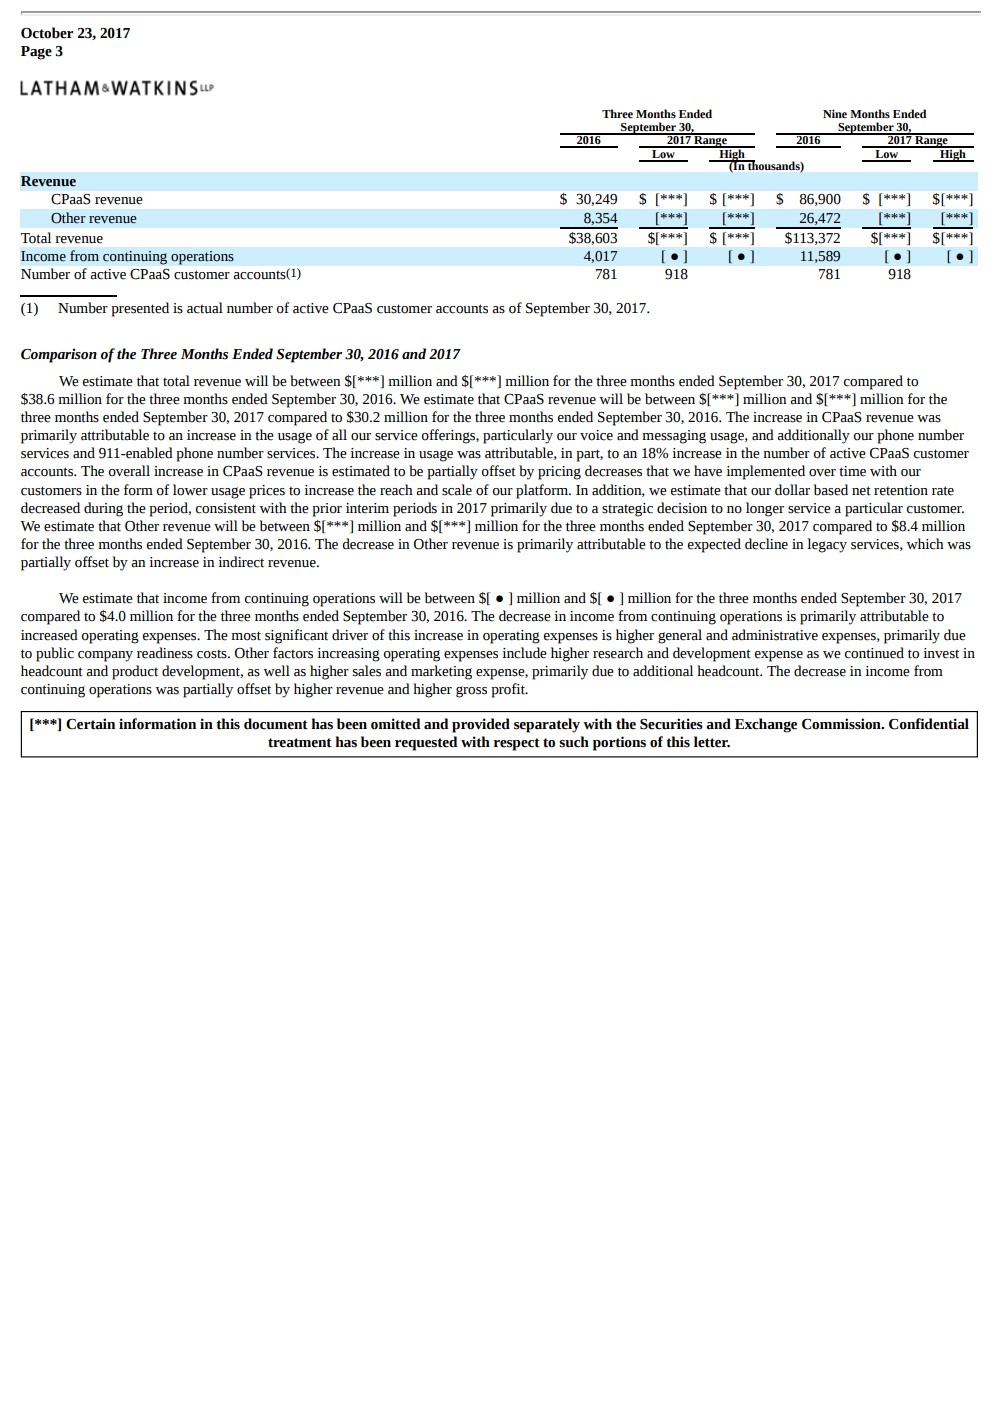 The image size is (998, 1413). I want to click on Page, so click(36, 53).
